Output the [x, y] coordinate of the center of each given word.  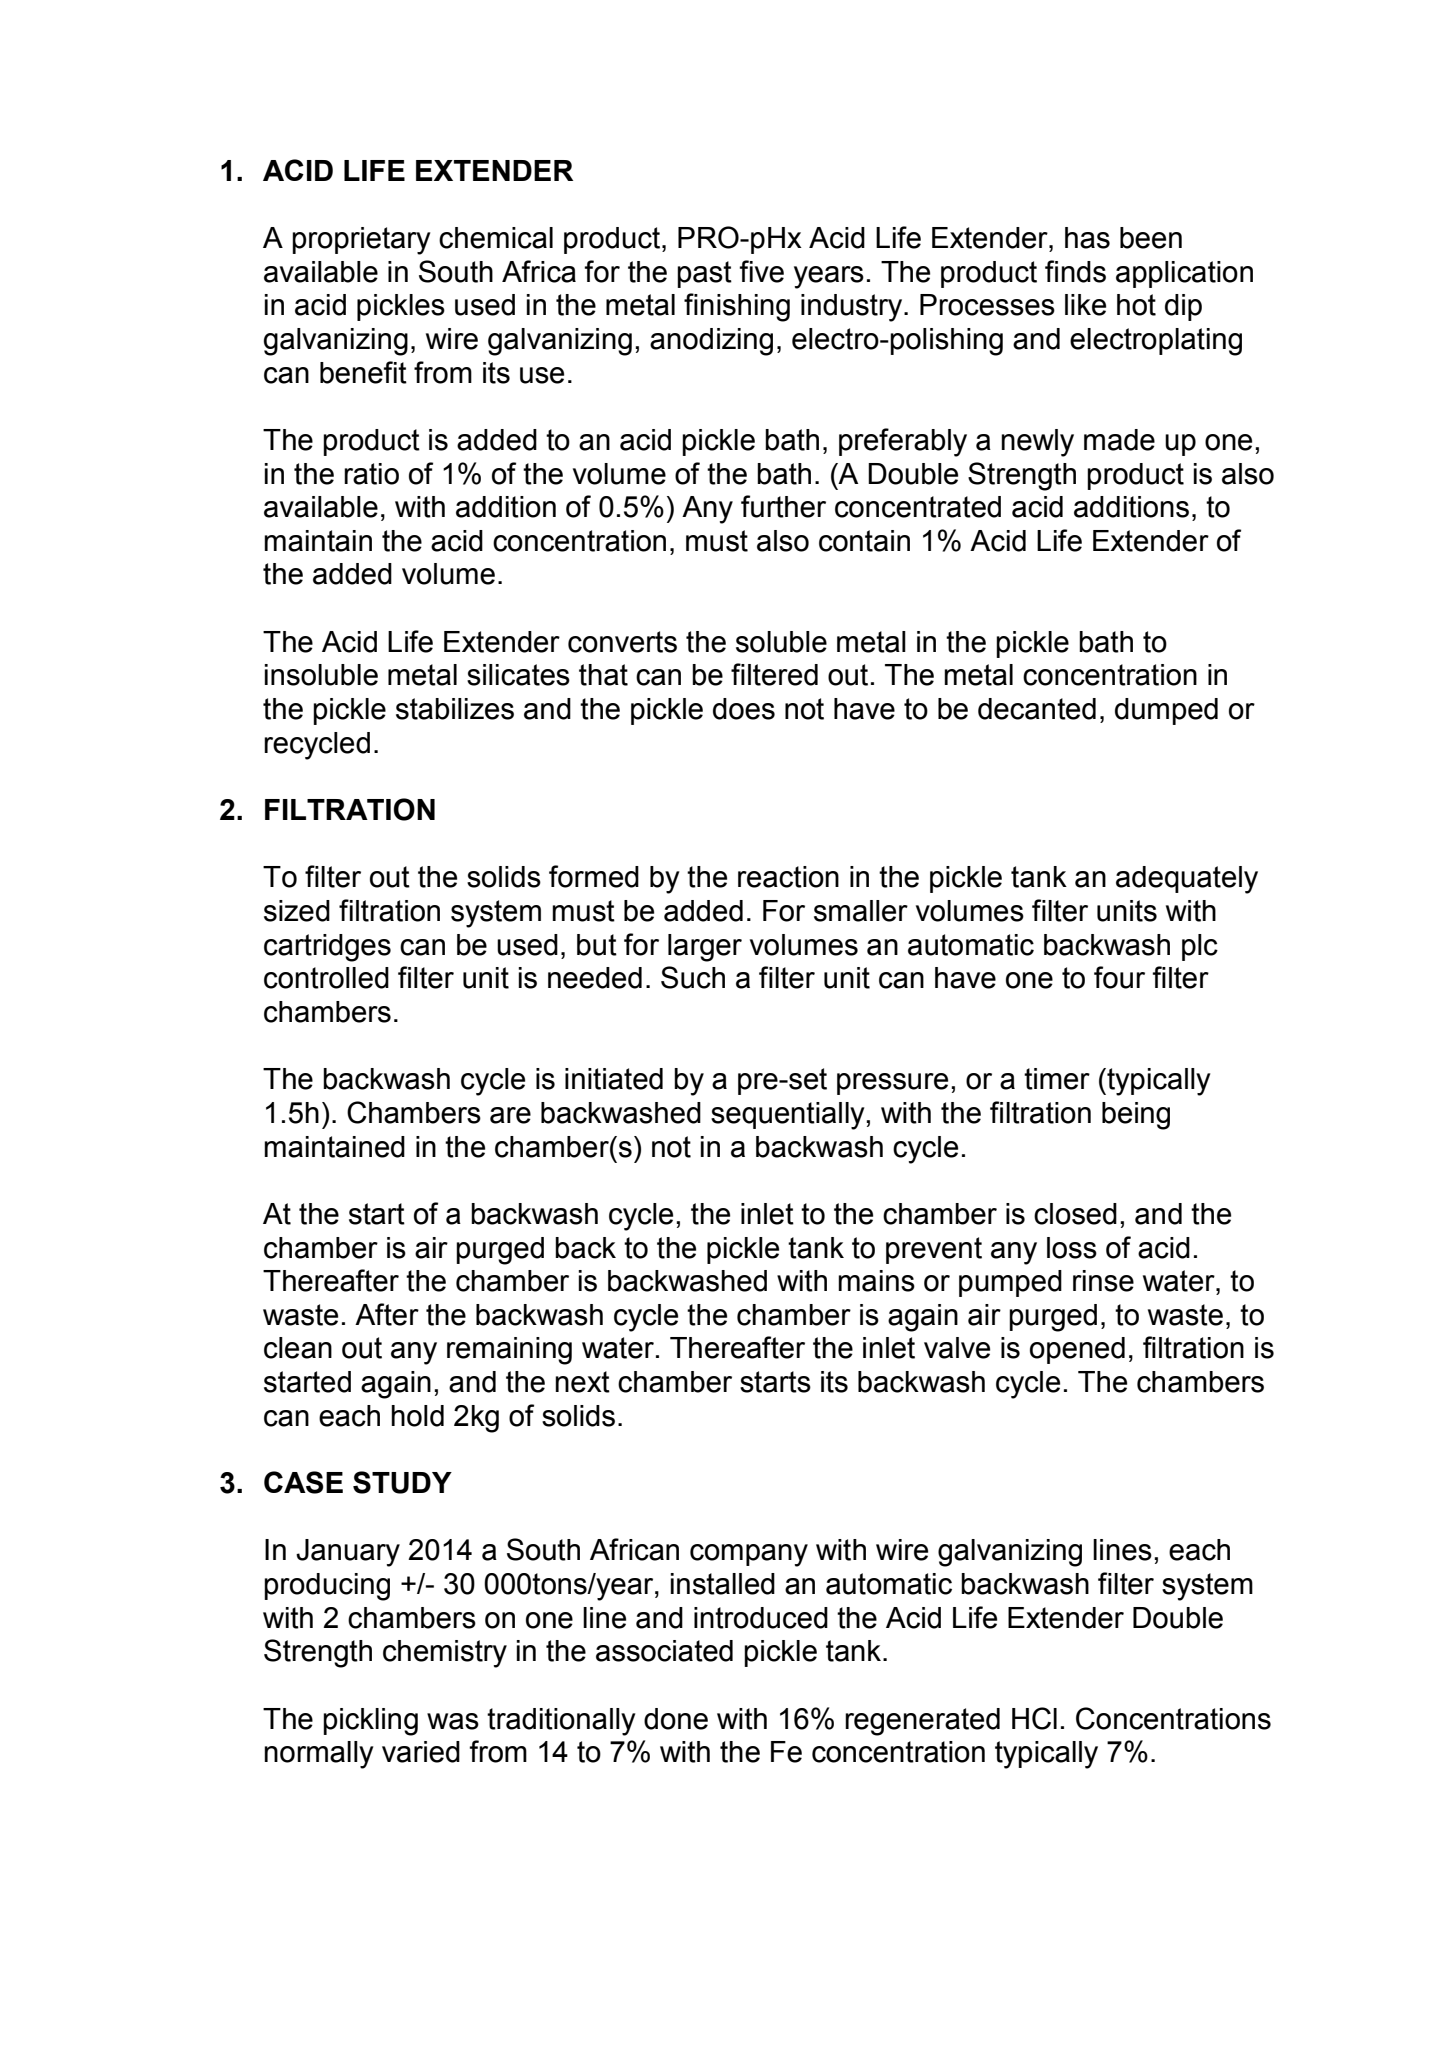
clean [298, 1348]
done [676, 1719]
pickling [370, 1722]
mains [876, 1281]
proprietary [361, 241]
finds [1075, 271]
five [761, 271]
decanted [1037, 709]
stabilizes [455, 709]
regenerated [922, 1722]
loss [1072, 1248]
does [744, 709]
